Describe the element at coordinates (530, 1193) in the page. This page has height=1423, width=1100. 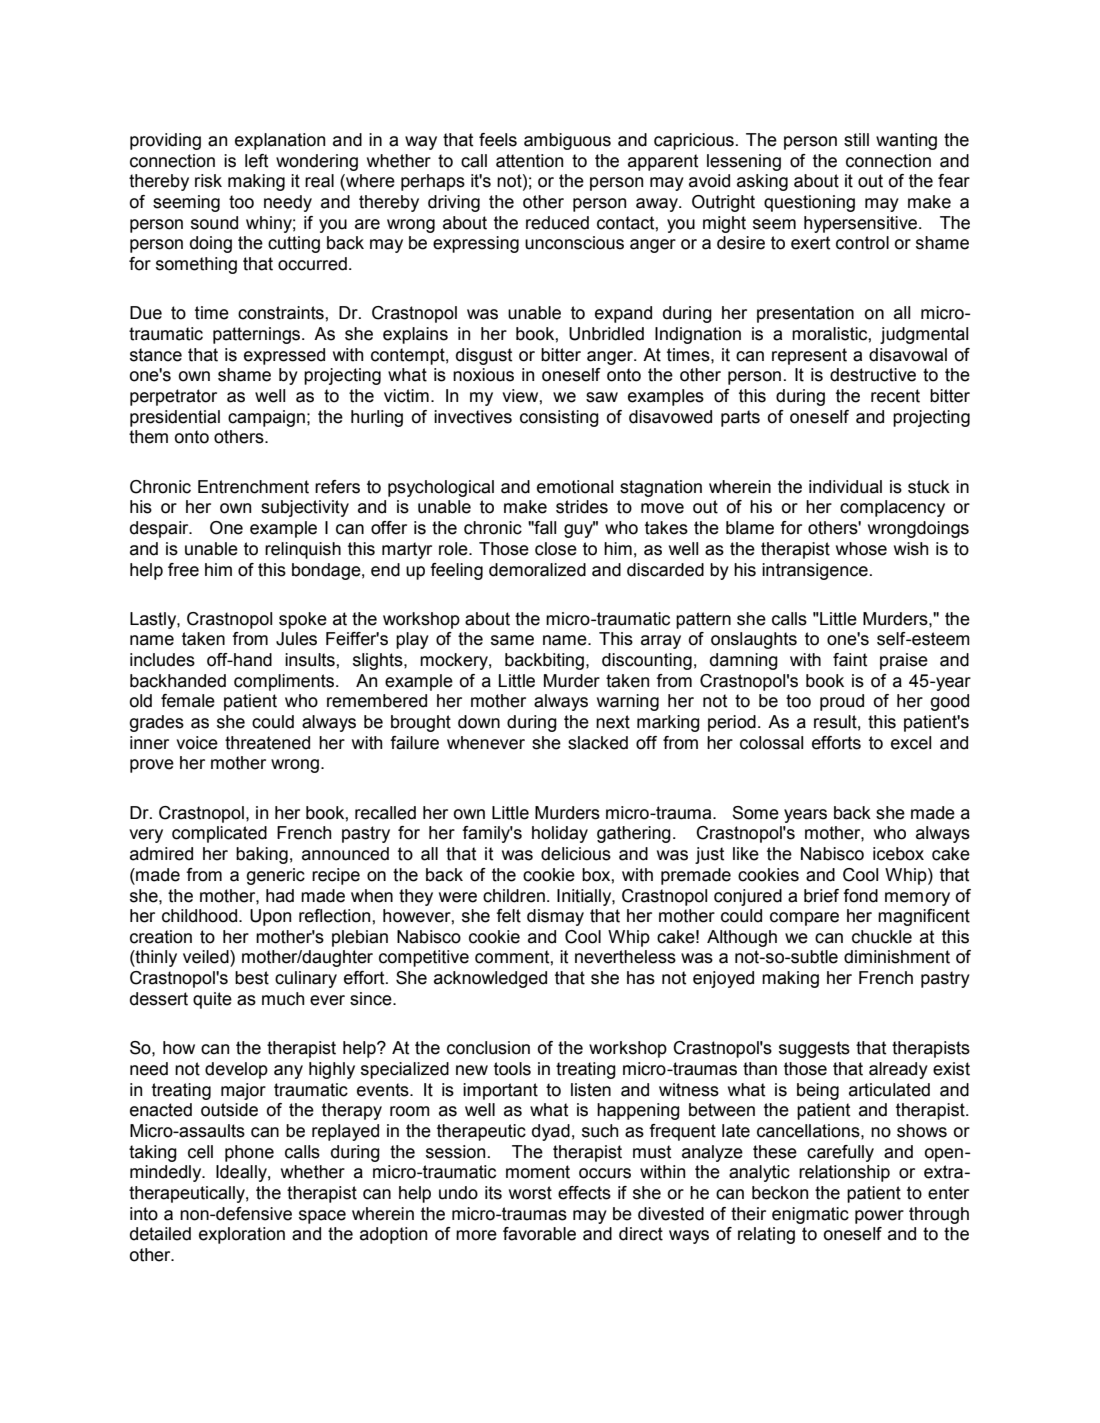
I see `worst` at that location.
